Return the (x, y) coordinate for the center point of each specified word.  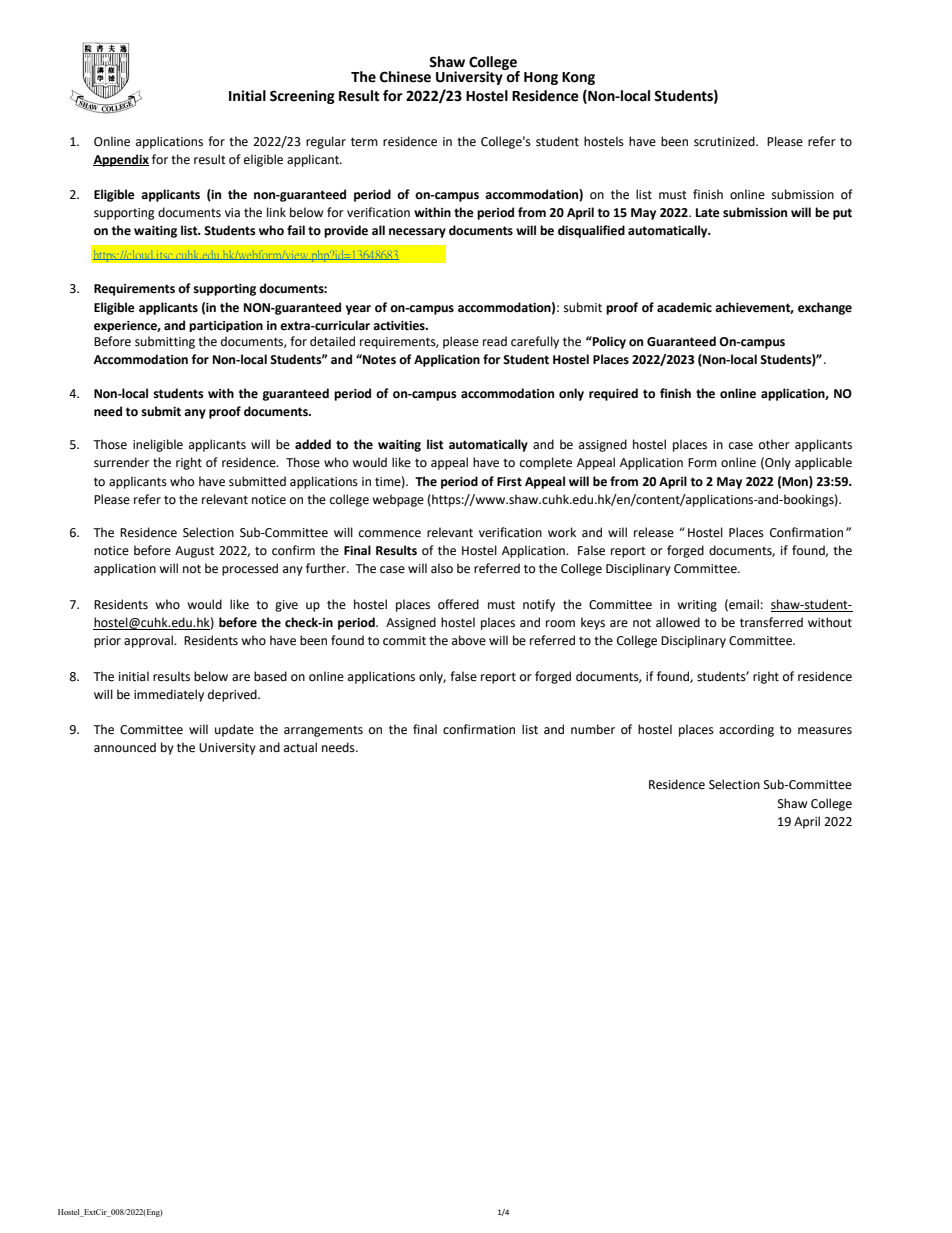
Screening (302, 97)
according (746, 730)
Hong (541, 78)
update (234, 730)
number (593, 729)
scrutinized (725, 141)
